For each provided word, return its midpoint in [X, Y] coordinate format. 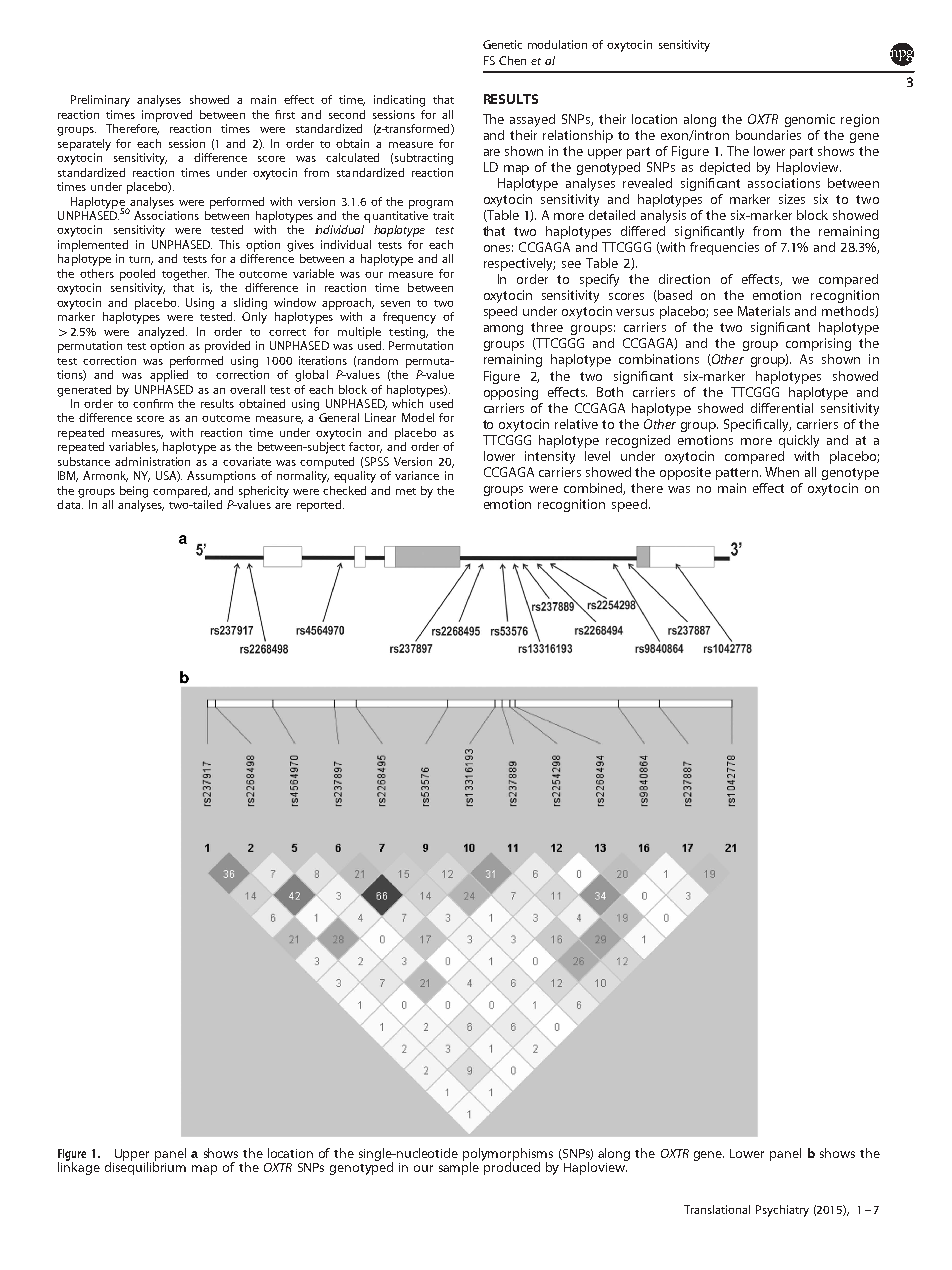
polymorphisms [508, 1156]
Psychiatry [782, 1211]
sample [459, 1167]
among [503, 330]
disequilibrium [145, 1167]
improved [167, 116]
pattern [738, 474]
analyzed [162, 333]
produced [512, 1167]
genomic [810, 120]
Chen [512, 60]
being [134, 492]
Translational [717, 1209]
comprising [818, 344]
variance [417, 475]
